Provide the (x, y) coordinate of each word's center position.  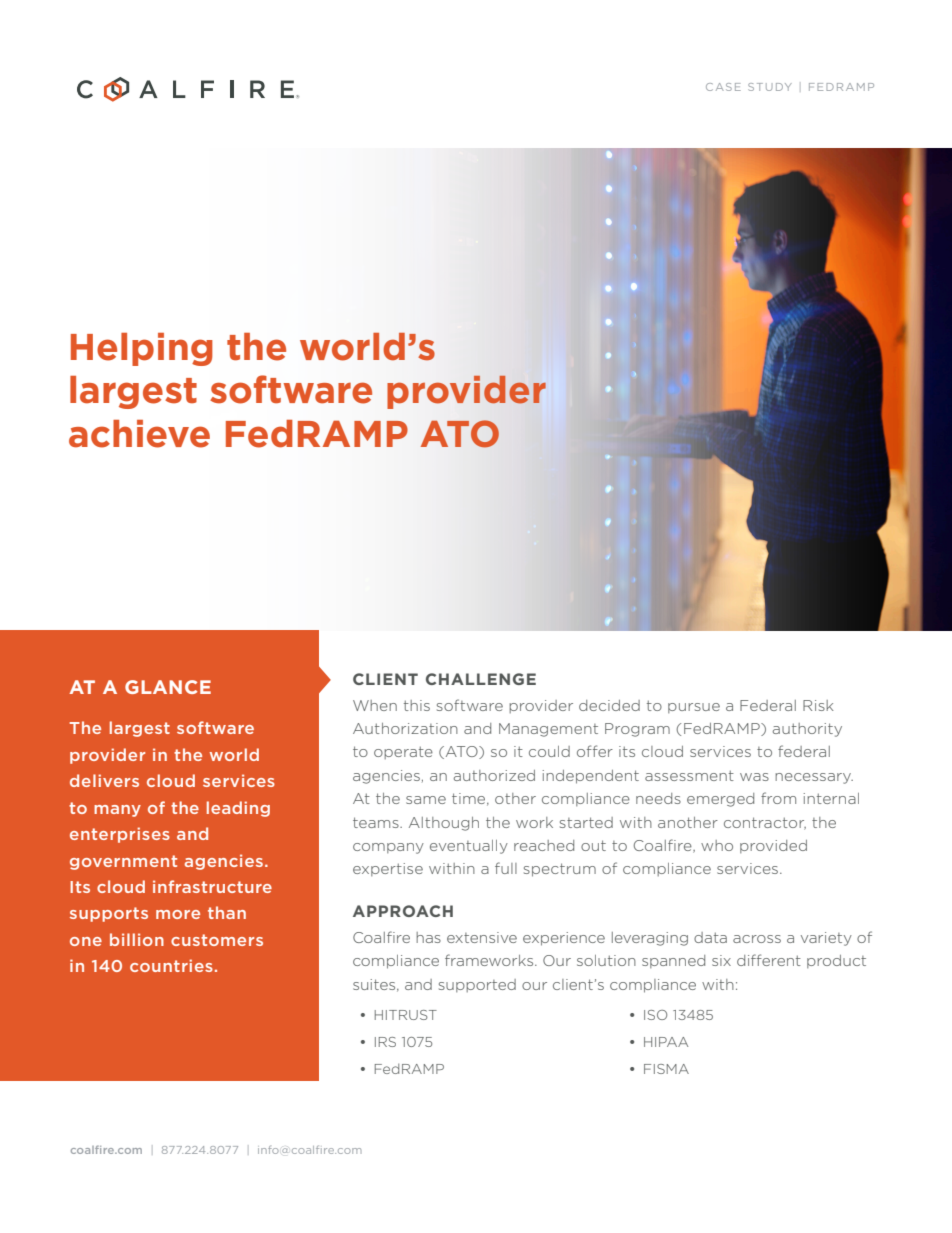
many (117, 811)
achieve (139, 434)
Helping (142, 349)
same (426, 800)
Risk (818, 705)
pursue (694, 708)
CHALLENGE (481, 679)
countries (171, 965)
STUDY (770, 87)
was (754, 777)
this (417, 705)
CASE (723, 87)
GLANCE (168, 687)
